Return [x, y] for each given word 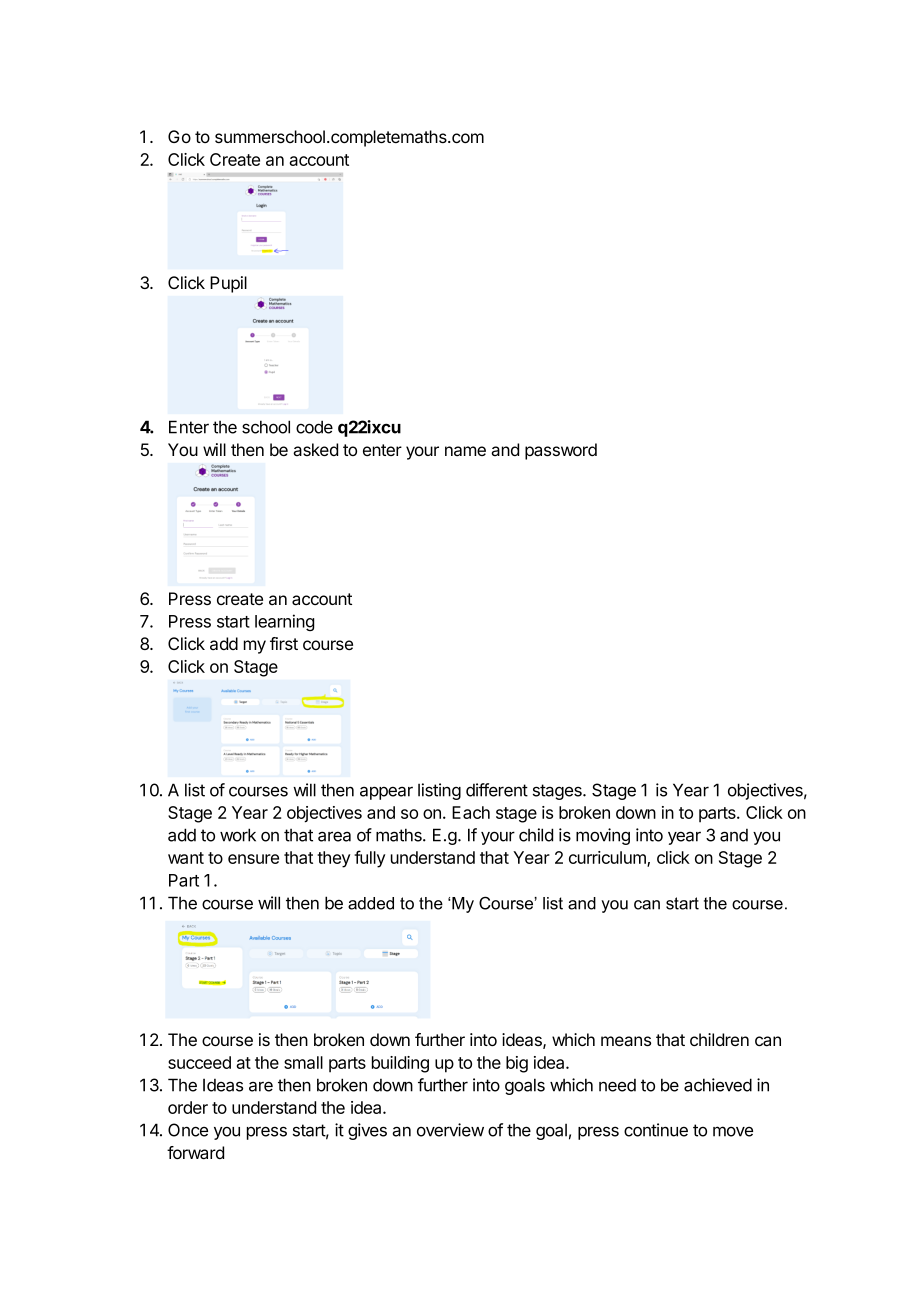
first [284, 643]
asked [315, 449]
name [465, 451]
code [314, 427]
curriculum [608, 859]
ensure [253, 859]
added [371, 903]
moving [603, 836]
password [561, 451]
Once [188, 1130]
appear [386, 793]
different [497, 790]
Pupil [228, 284]
